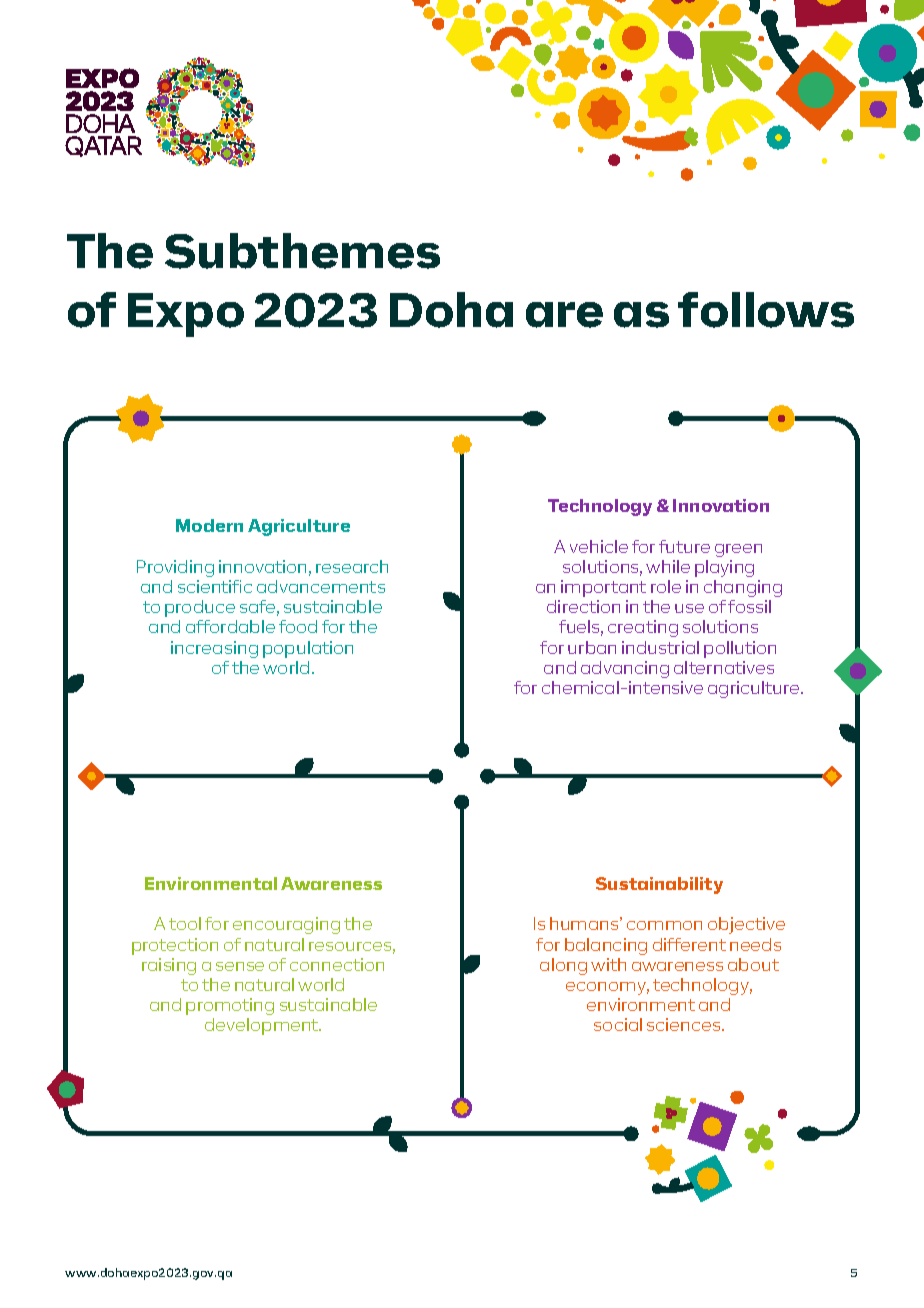 Image resolution: width=924 pixels, height=1308 pixels. What do you see at coordinates (563, 966) in the page?
I see `along` at bounding box center [563, 966].
